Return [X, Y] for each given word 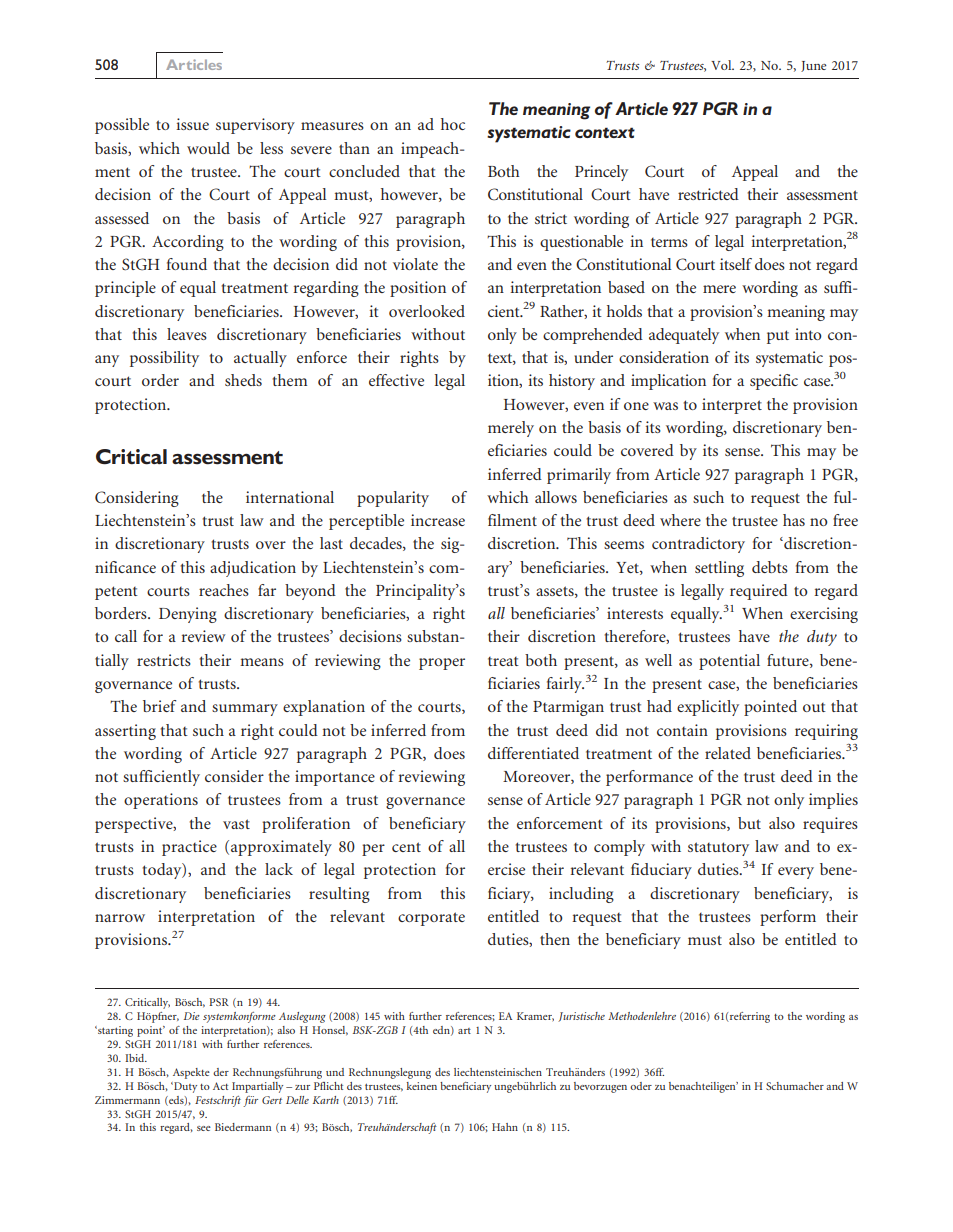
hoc [453, 124]
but [749, 823]
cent [406, 847]
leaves [187, 334]
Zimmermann [127, 1100]
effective [396, 380]
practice [189, 848]
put [778, 337]
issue [192, 124]
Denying [188, 615]
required [759, 592]
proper [442, 664]
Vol [722, 65]
